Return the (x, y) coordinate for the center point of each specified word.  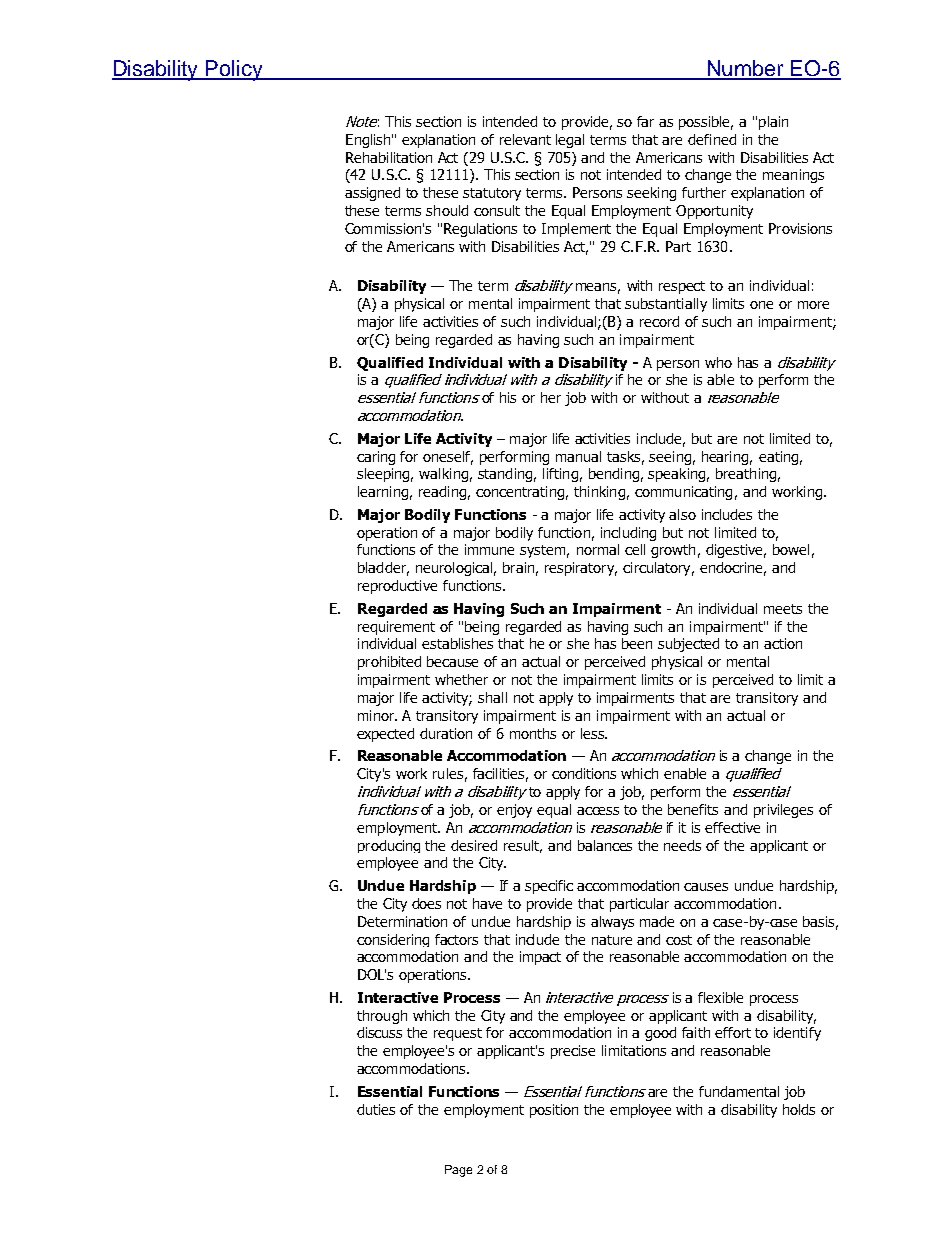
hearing (727, 458)
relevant (525, 139)
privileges (783, 811)
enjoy (514, 811)
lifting (560, 475)
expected (385, 735)
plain (773, 123)
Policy (235, 70)
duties (376, 1109)
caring (376, 458)
